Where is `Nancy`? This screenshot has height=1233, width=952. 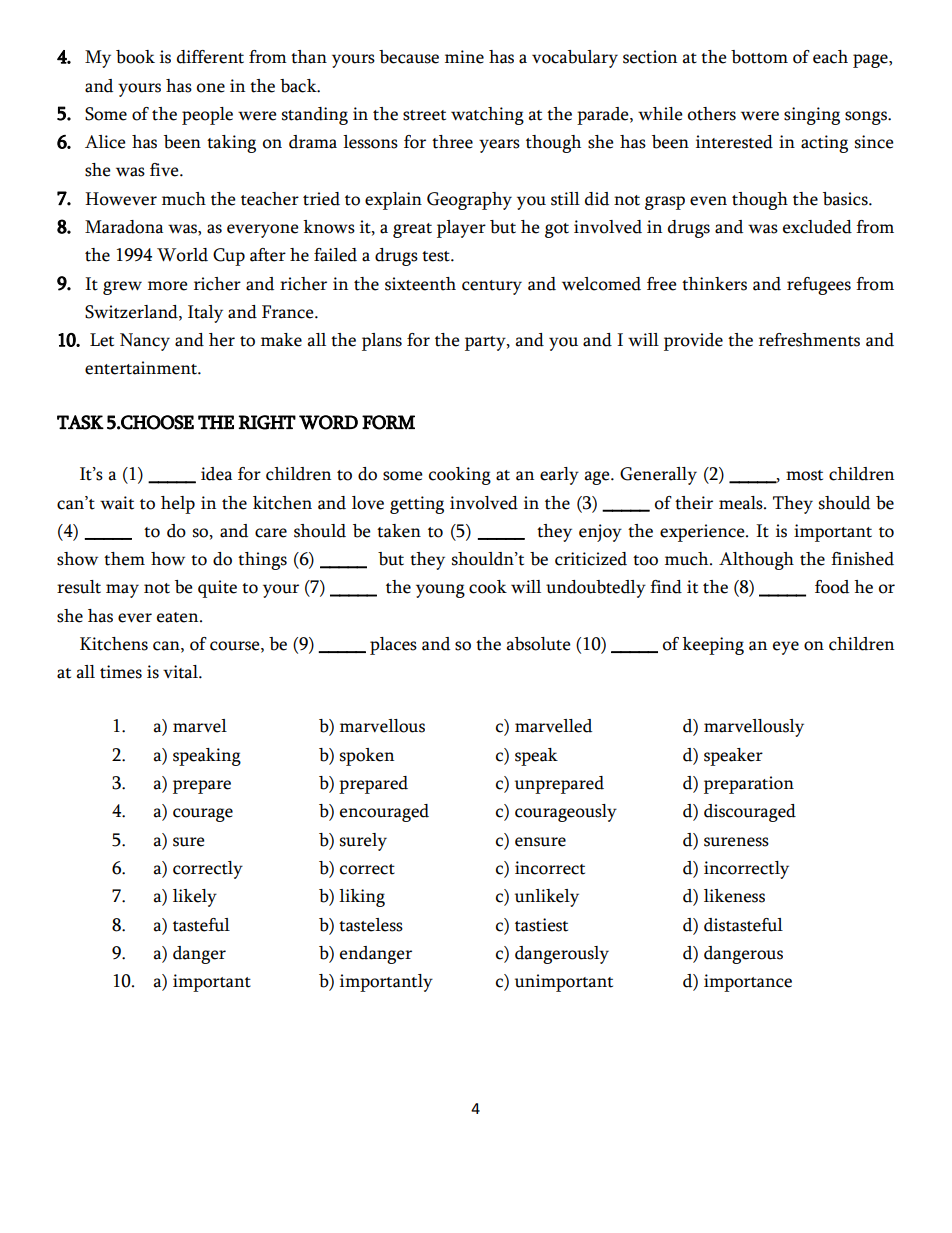
Nancy is located at coordinates (145, 342).
